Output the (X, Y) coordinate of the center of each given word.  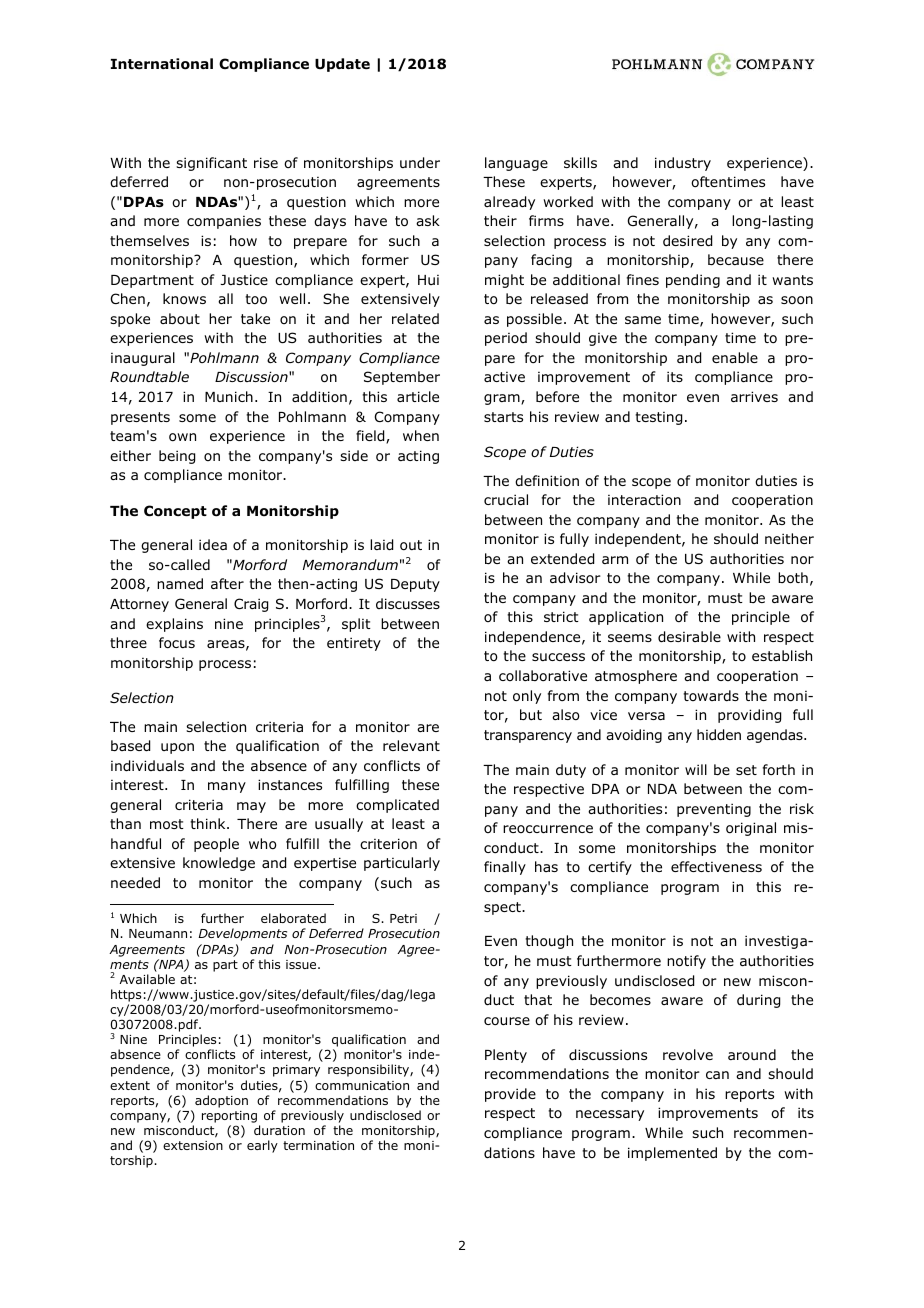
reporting (229, 1117)
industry (683, 164)
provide (510, 1095)
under (420, 163)
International (162, 64)
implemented (672, 1154)
